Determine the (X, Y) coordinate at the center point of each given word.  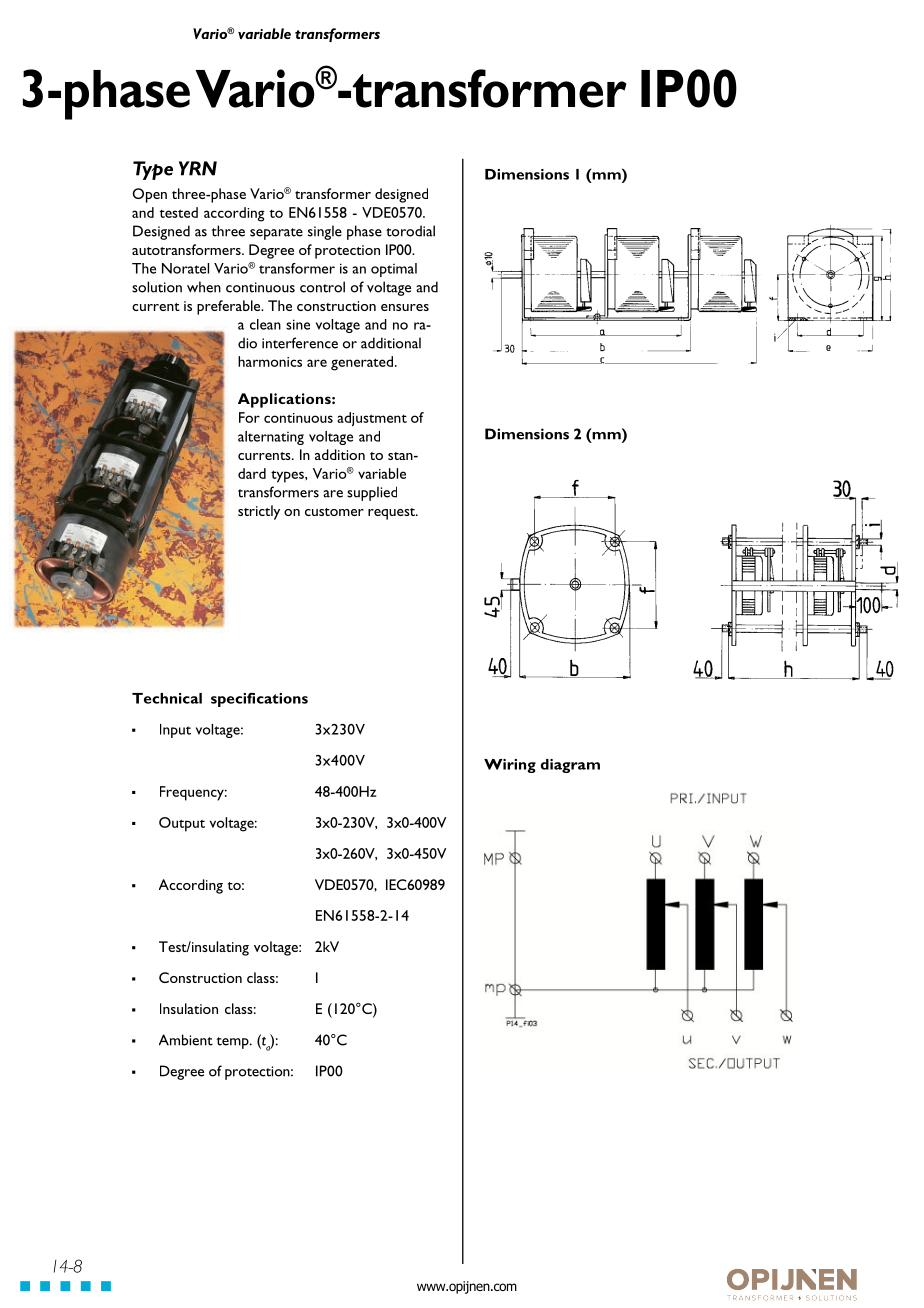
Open (149, 195)
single (325, 232)
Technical (167, 698)
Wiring (510, 766)
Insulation (189, 1008)
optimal (394, 270)
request (392, 514)
